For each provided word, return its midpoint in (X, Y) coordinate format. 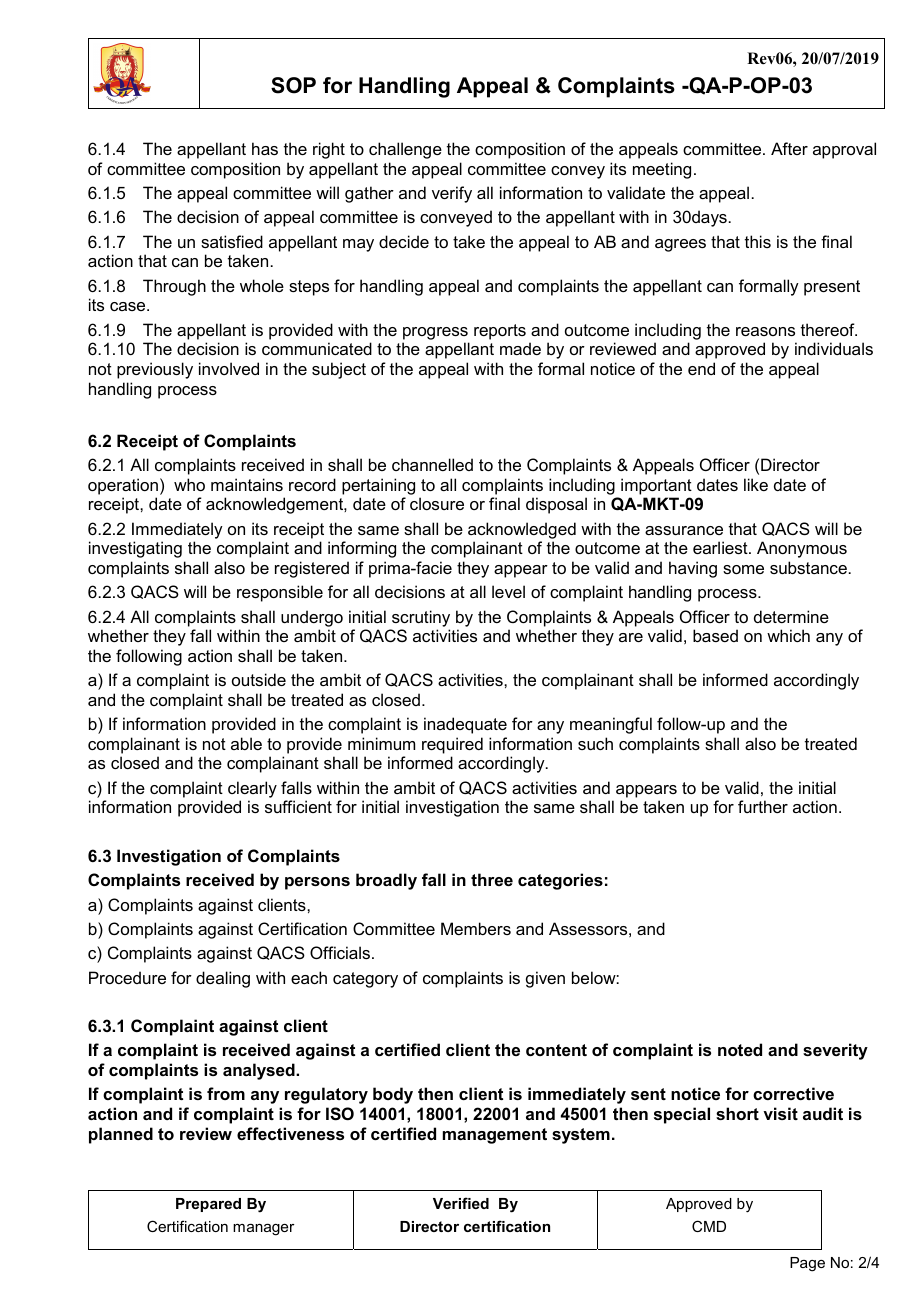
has (265, 148)
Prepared (208, 1205)
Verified (461, 1203)
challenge (405, 150)
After (789, 148)
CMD (709, 1226)
